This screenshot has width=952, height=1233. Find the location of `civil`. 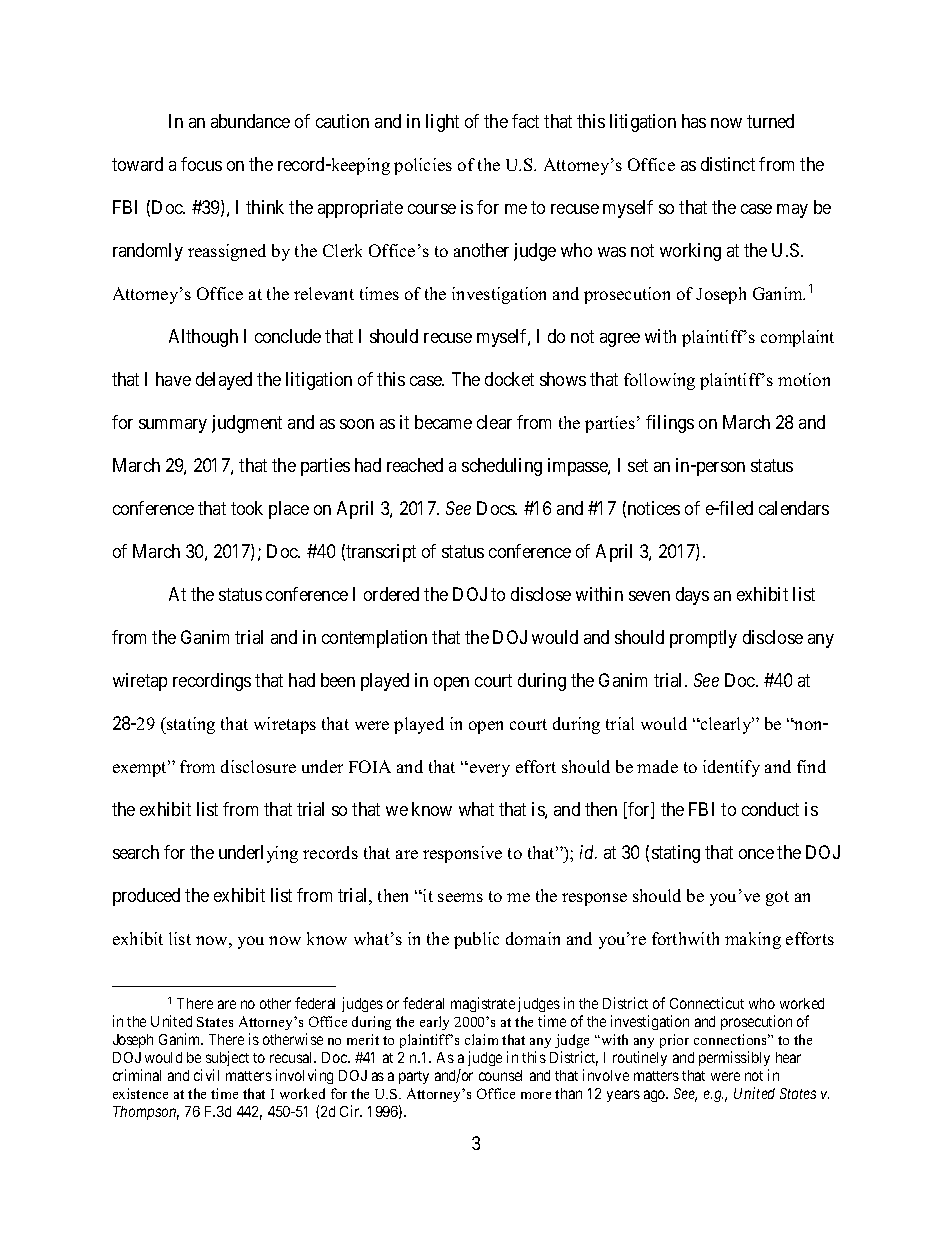

civil is located at coordinates (206, 1075).
